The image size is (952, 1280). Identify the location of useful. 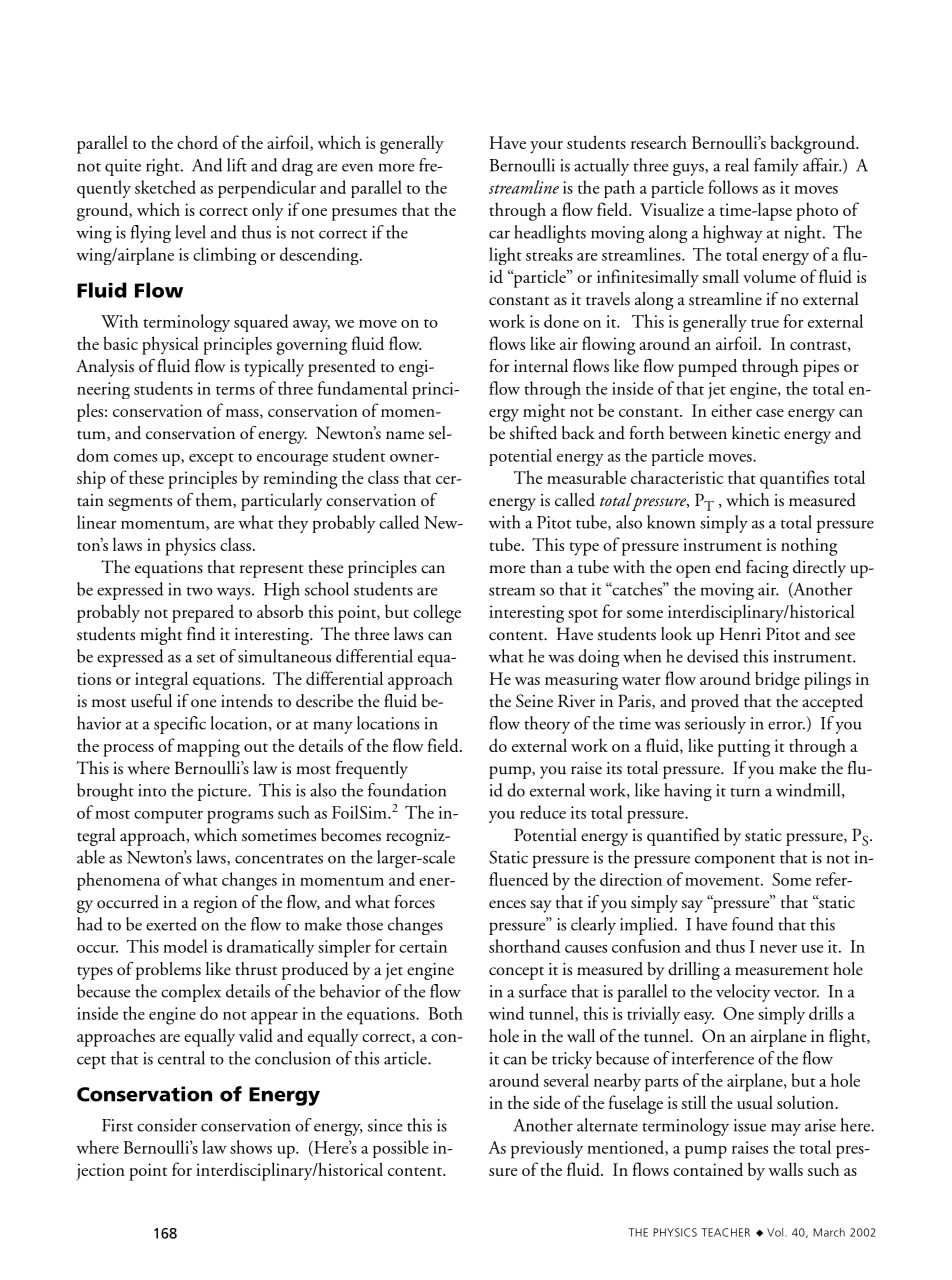
(151, 701).
